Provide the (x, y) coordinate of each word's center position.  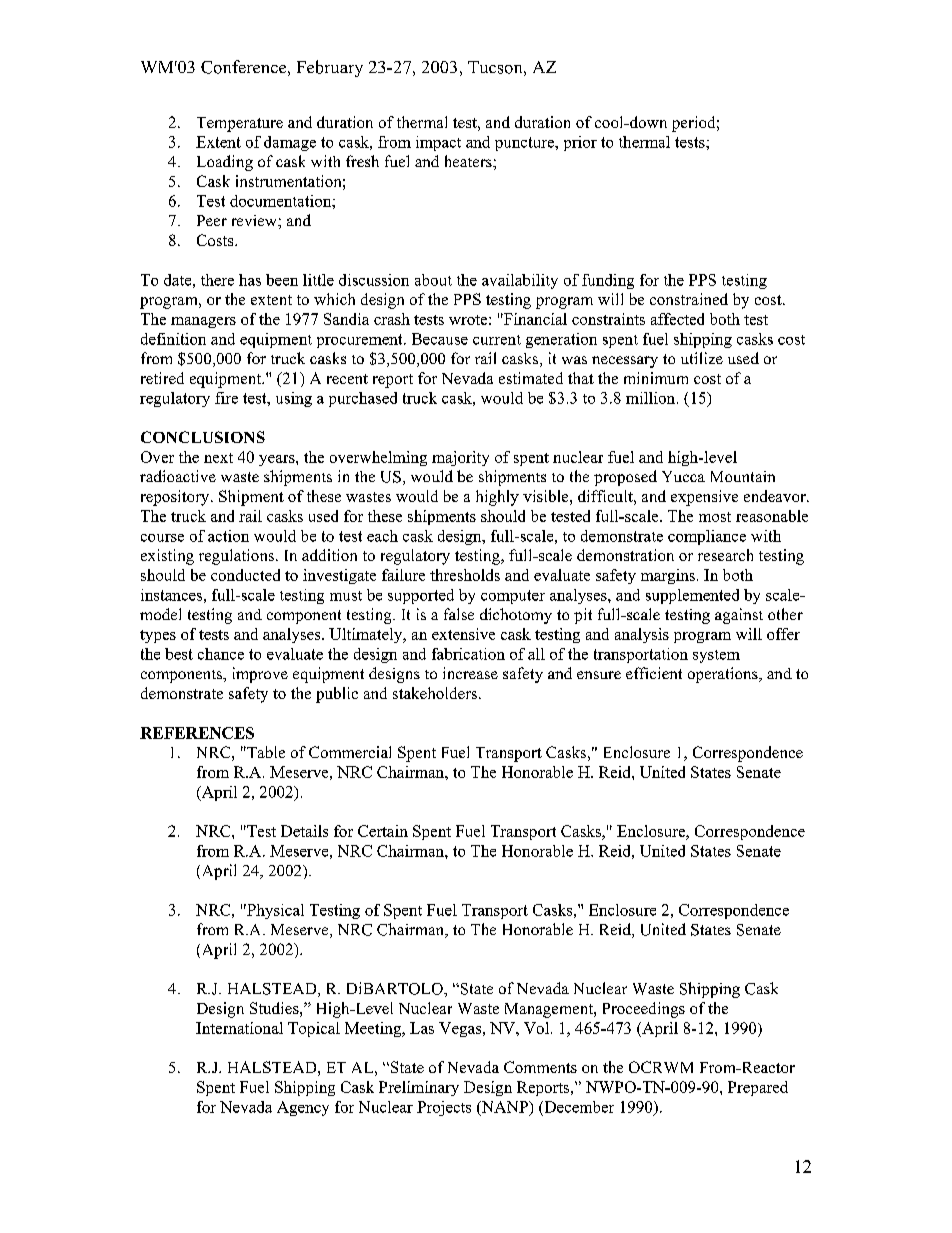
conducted (245, 575)
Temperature (240, 124)
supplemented (692, 596)
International (239, 1028)
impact (438, 143)
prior (580, 143)
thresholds (465, 575)
